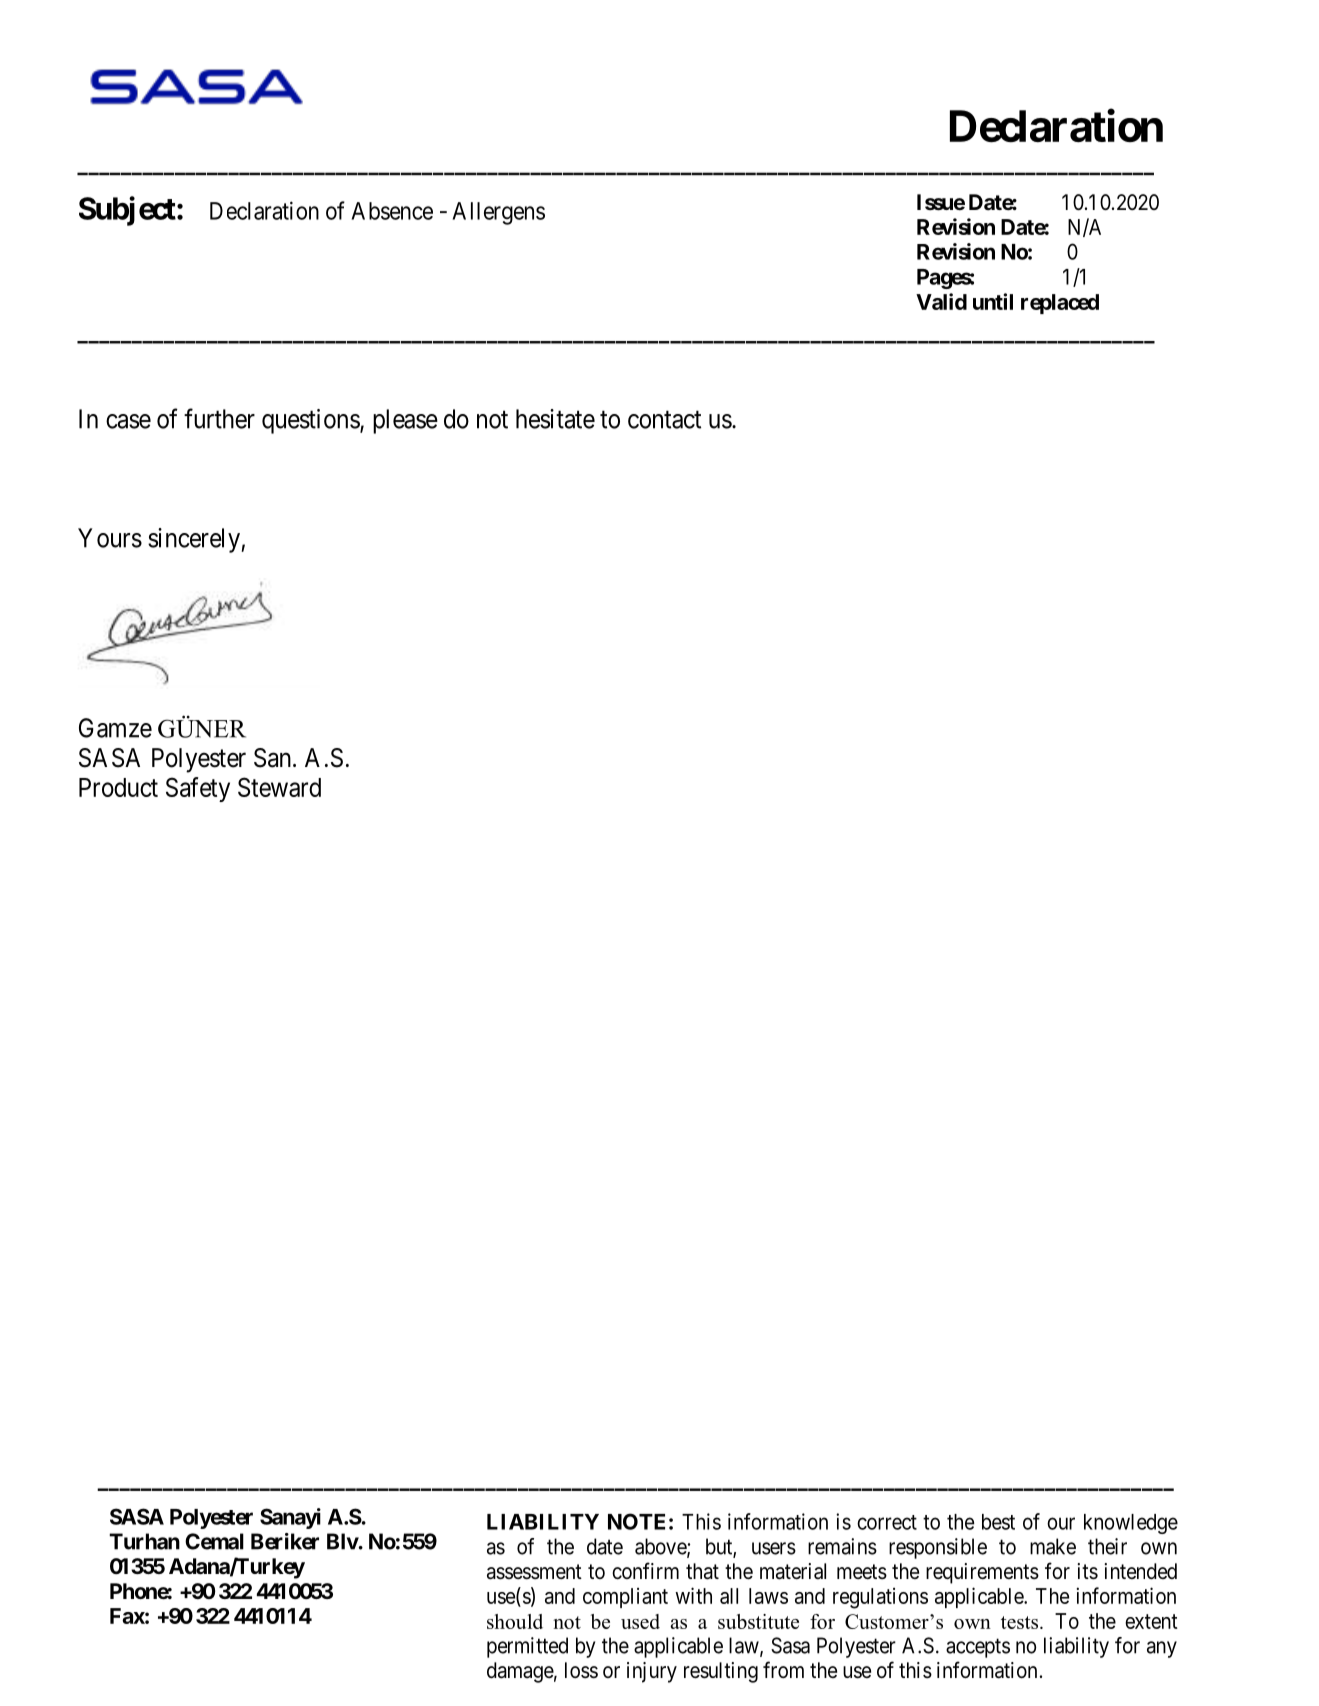  Describe the element at coordinates (128, 211) in the image. I see `Subject` at that location.
